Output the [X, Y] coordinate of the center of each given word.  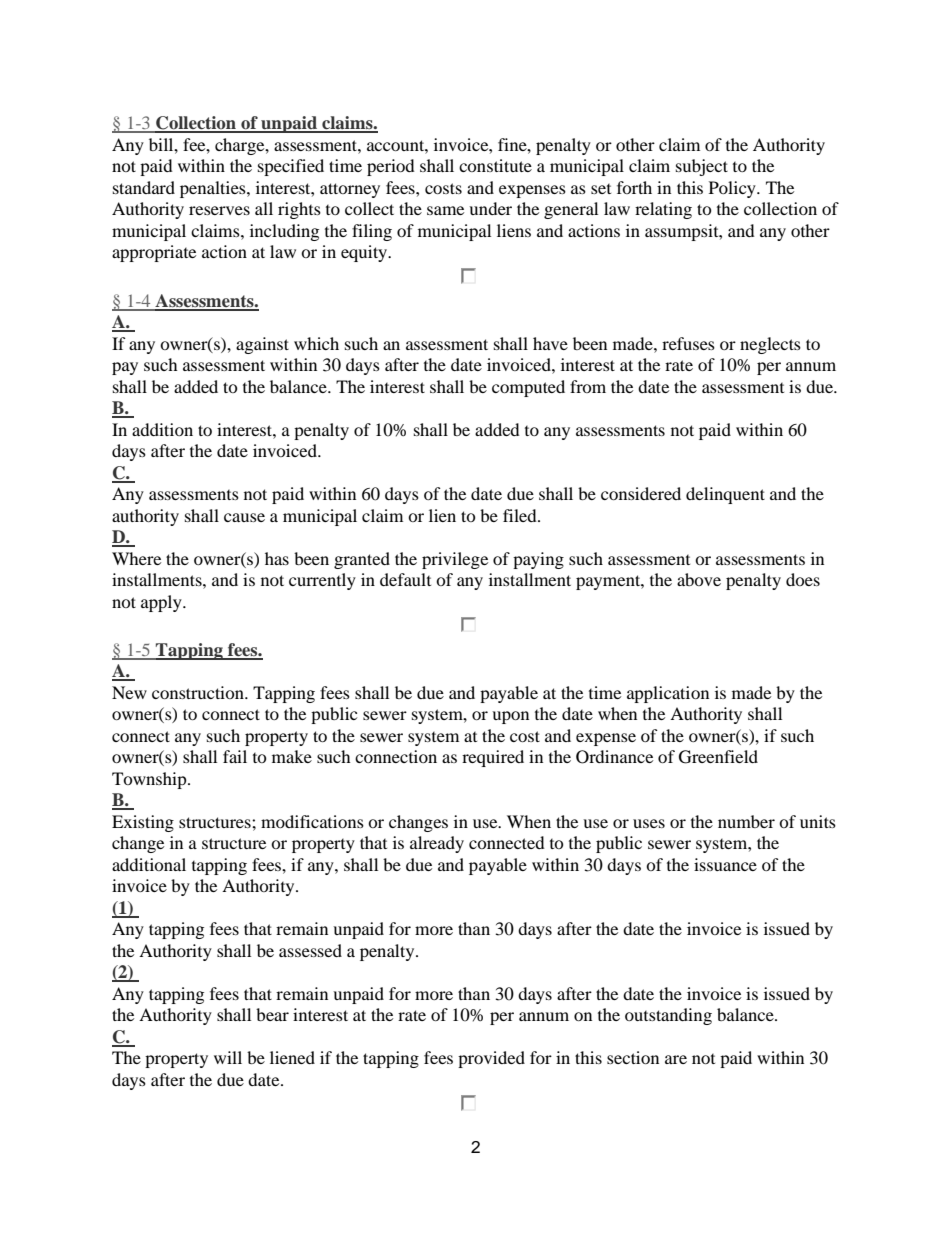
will [228, 1057]
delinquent [725, 495]
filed [521, 515]
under [490, 208]
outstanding [668, 1016]
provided [491, 1059]
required [493, 758]
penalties [214, 189]
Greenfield [718, 757]
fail [235, 756]
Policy [733, 189]
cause [244, 517]
